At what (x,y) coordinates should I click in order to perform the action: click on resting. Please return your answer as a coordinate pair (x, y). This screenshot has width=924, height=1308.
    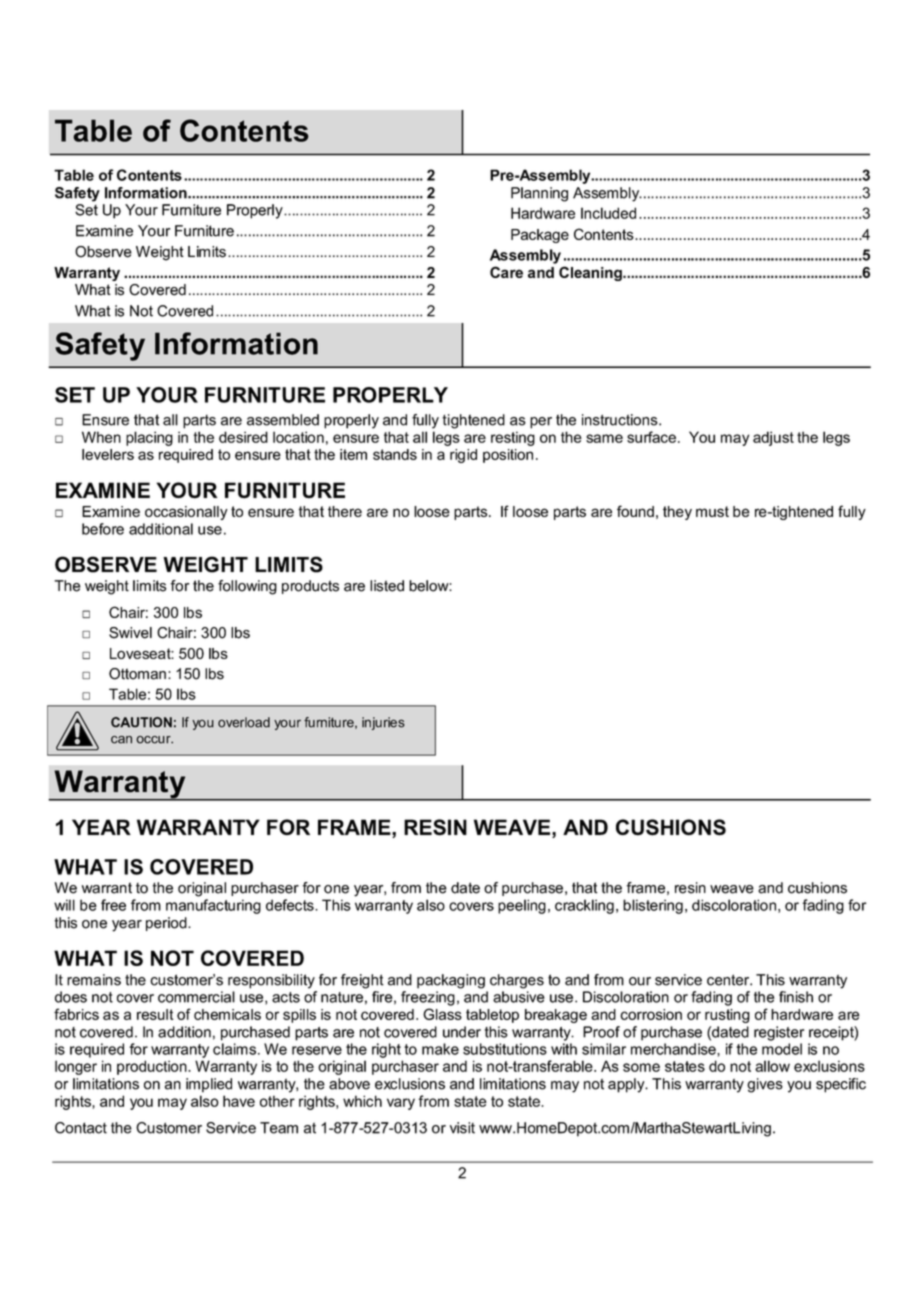
    Looking at the image, I should click on (513, 438).
